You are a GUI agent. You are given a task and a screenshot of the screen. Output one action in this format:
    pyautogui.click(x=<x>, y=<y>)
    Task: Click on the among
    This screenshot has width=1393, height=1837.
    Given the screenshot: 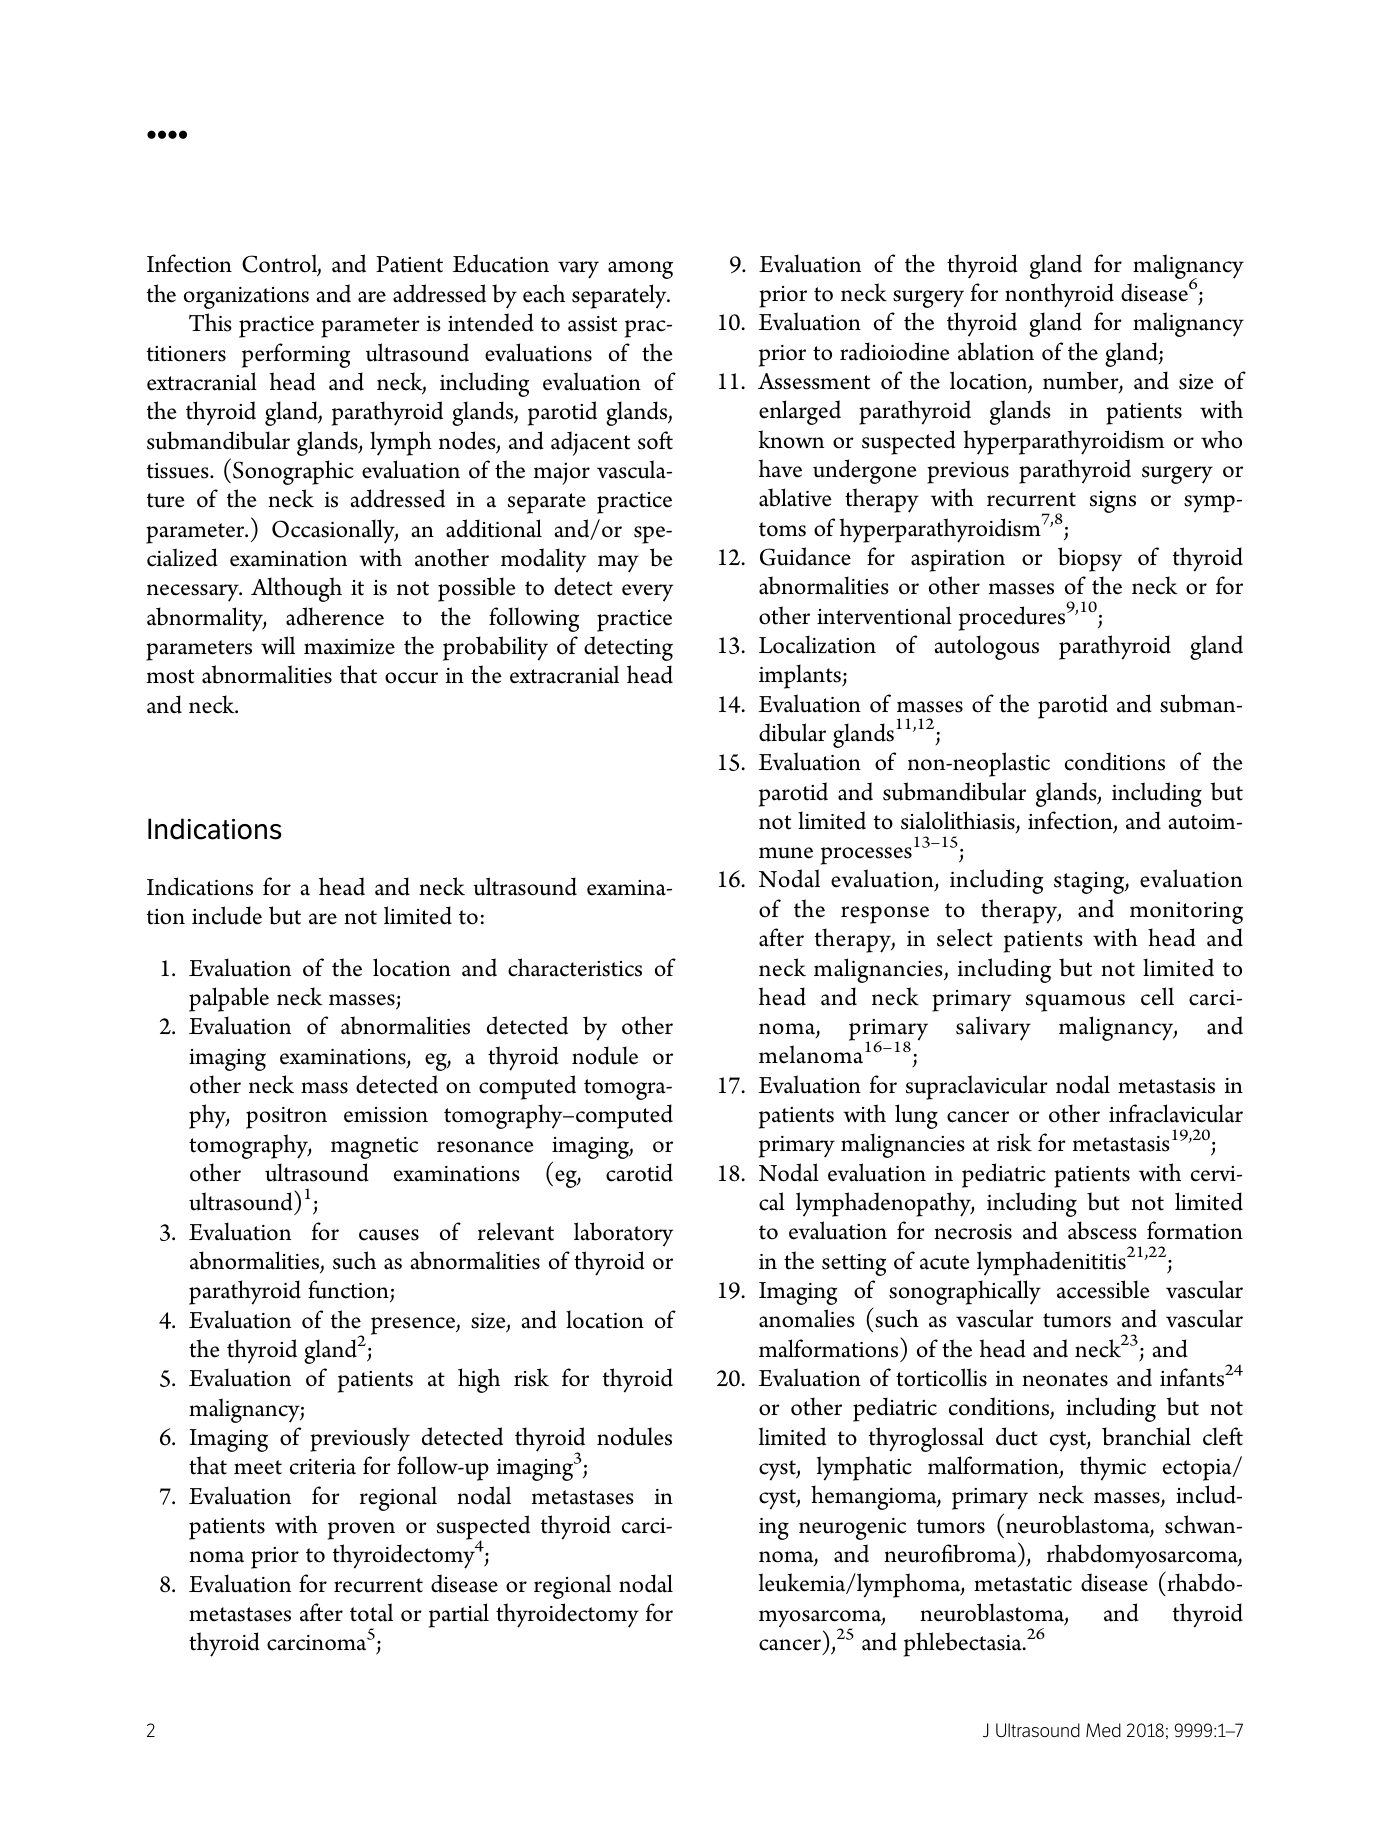 What is the action you would take?
    pyautogui.click(x=640, y=270)
